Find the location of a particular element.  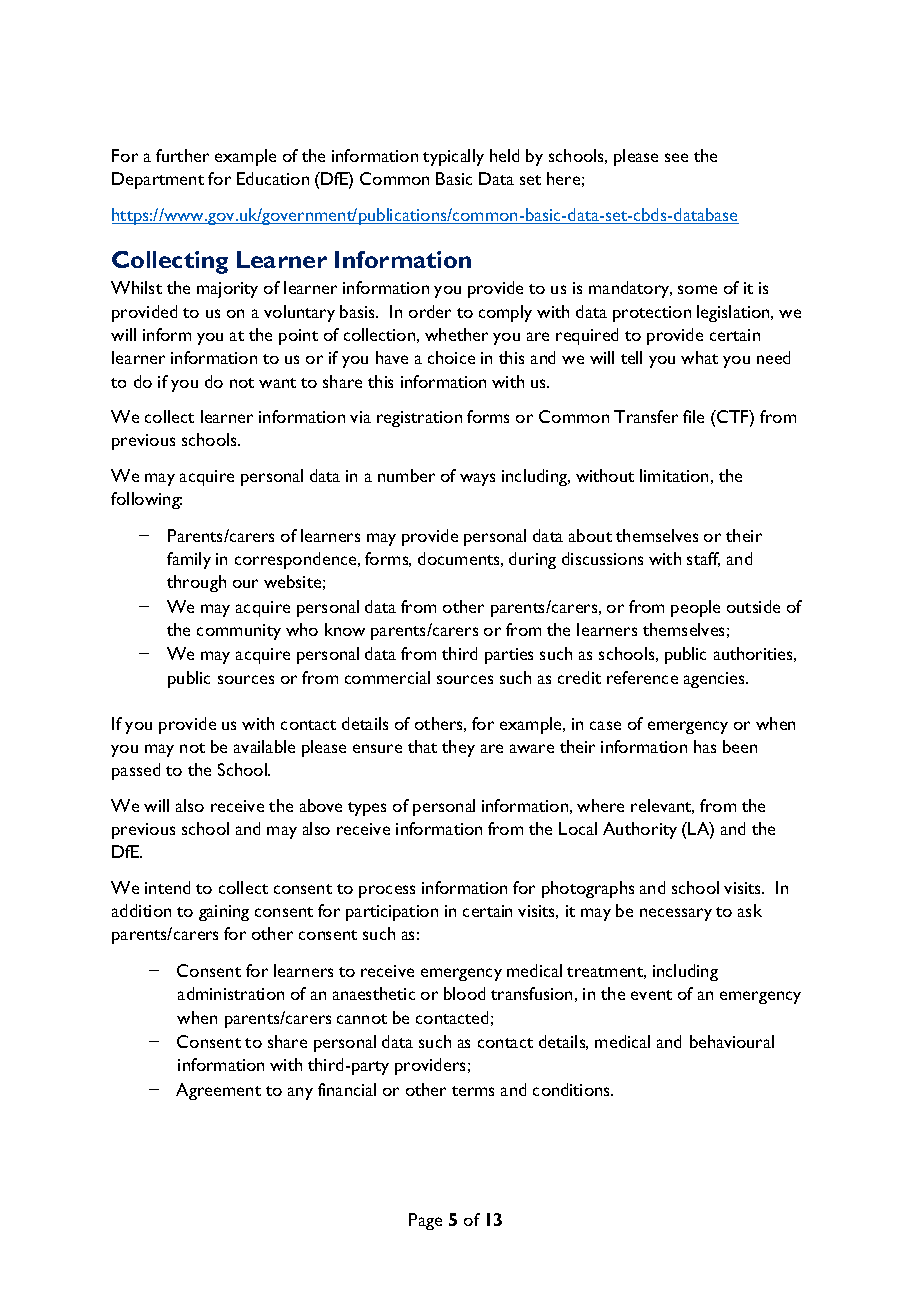

gaining is located at coordinates (224, 913).
